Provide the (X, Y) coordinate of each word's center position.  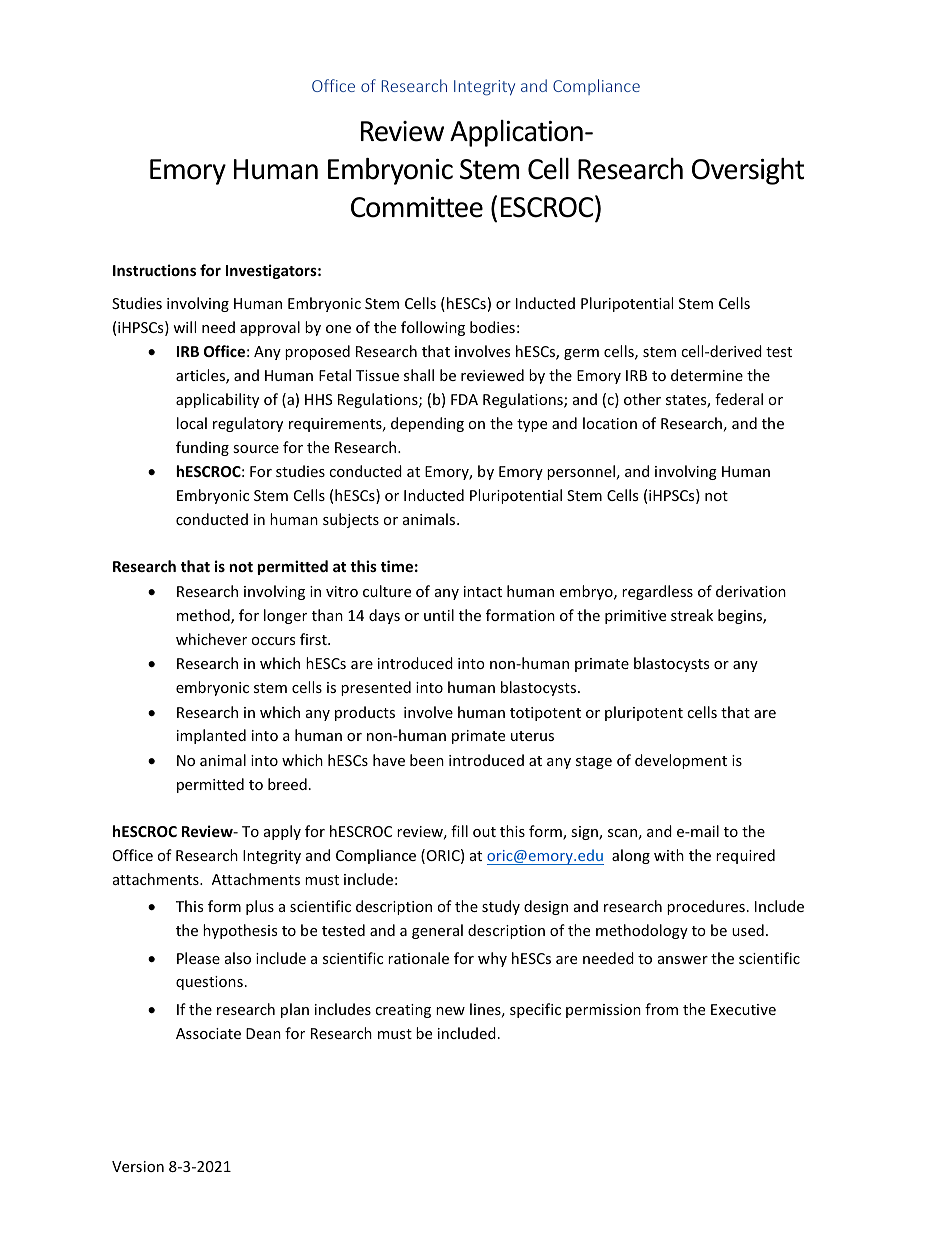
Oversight (748, 171)
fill (459, 831)
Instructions (154, 270)
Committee (417, 207)
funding (202, 448)
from (661, 1009)
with (669, 855)
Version (138, 1166)
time (397, 566)
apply (282, 832)
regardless (657, 592)
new (450, 1011)
